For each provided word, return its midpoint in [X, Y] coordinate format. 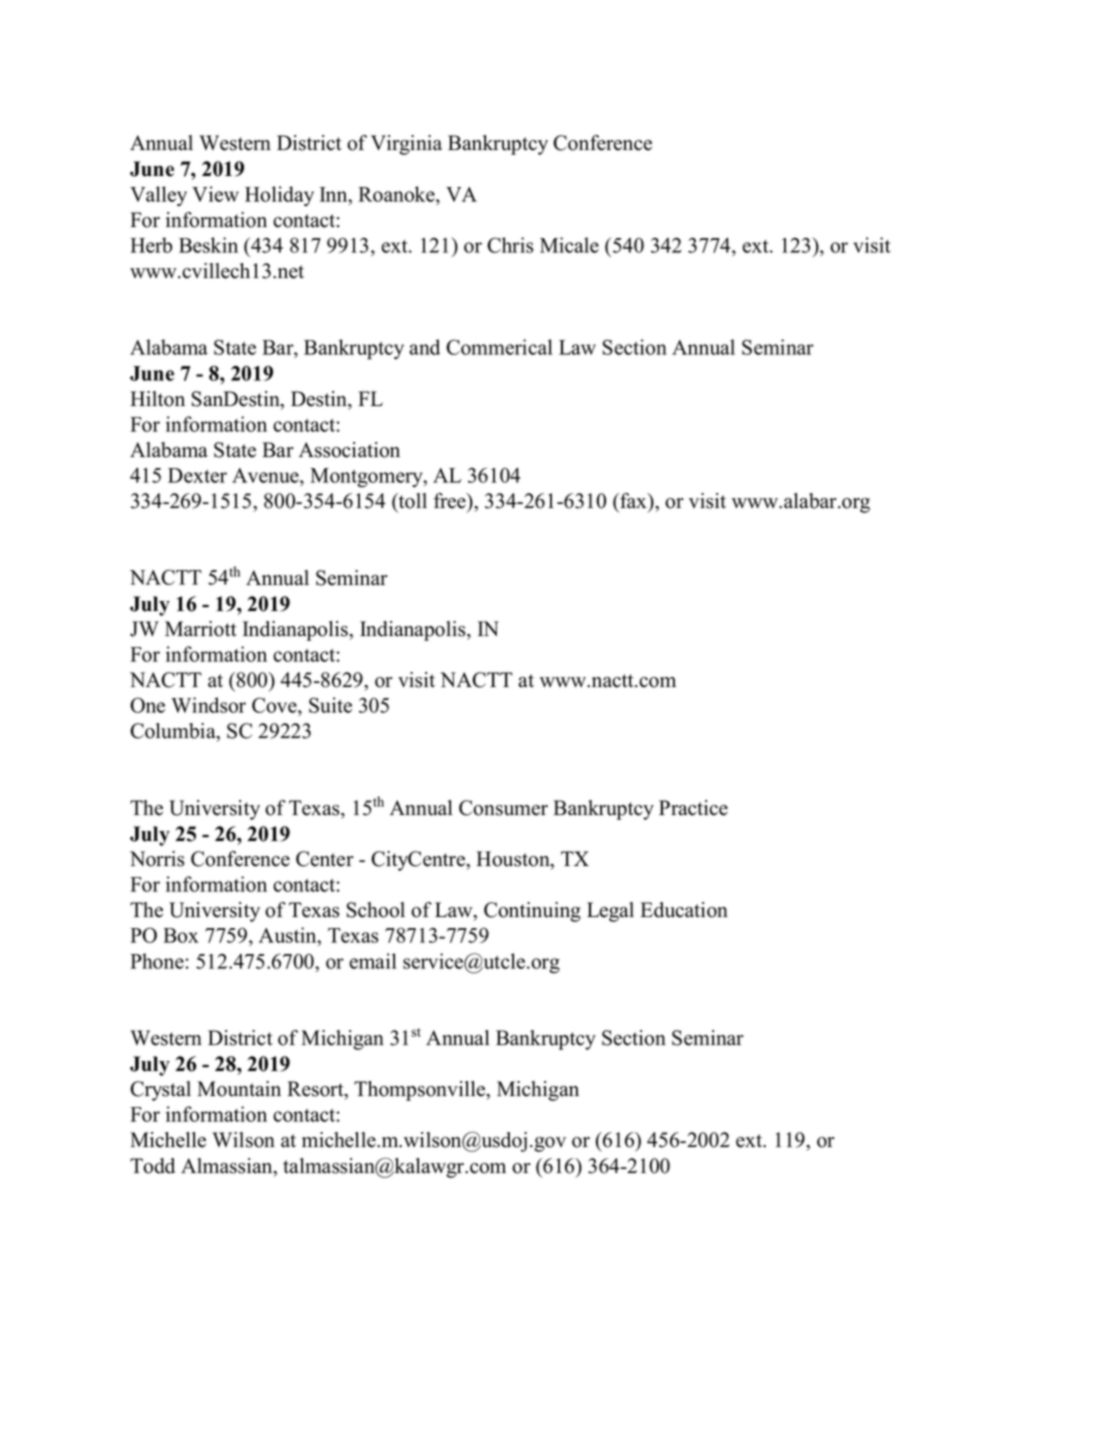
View [215, 194]
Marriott [201, 629]
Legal [610, 912]
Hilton [157, 399]
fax [633, 501]
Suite [330, 705]
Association [349, 450]
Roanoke [397, 194]
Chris [510, 245]
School [376, 910]
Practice [693, 808]
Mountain [239, 1089]
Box [181, 935]
